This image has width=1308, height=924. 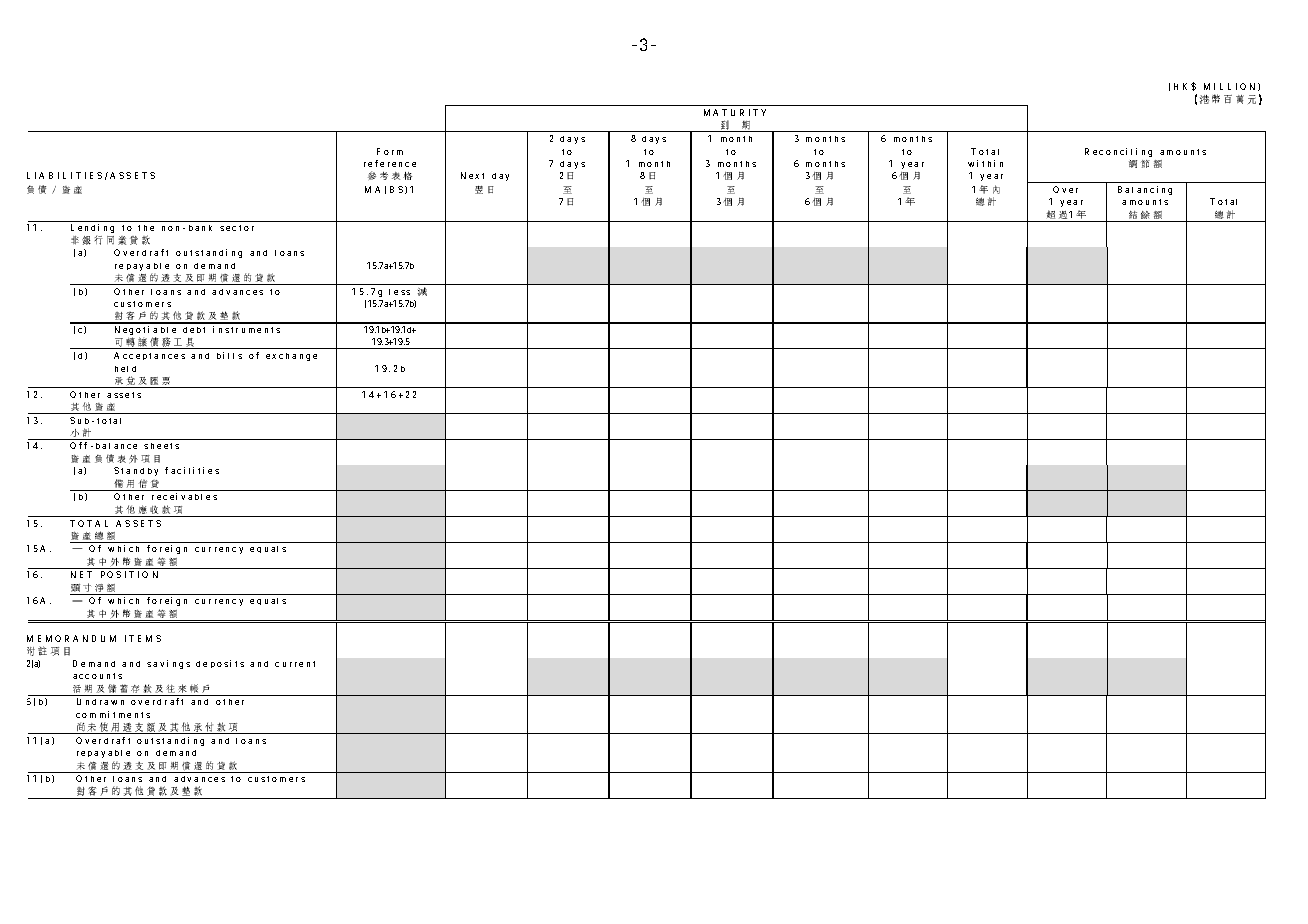 What do you see at coordinates (161, 446) in the image?
I see `sheets` at bounding box center [161, 446].
